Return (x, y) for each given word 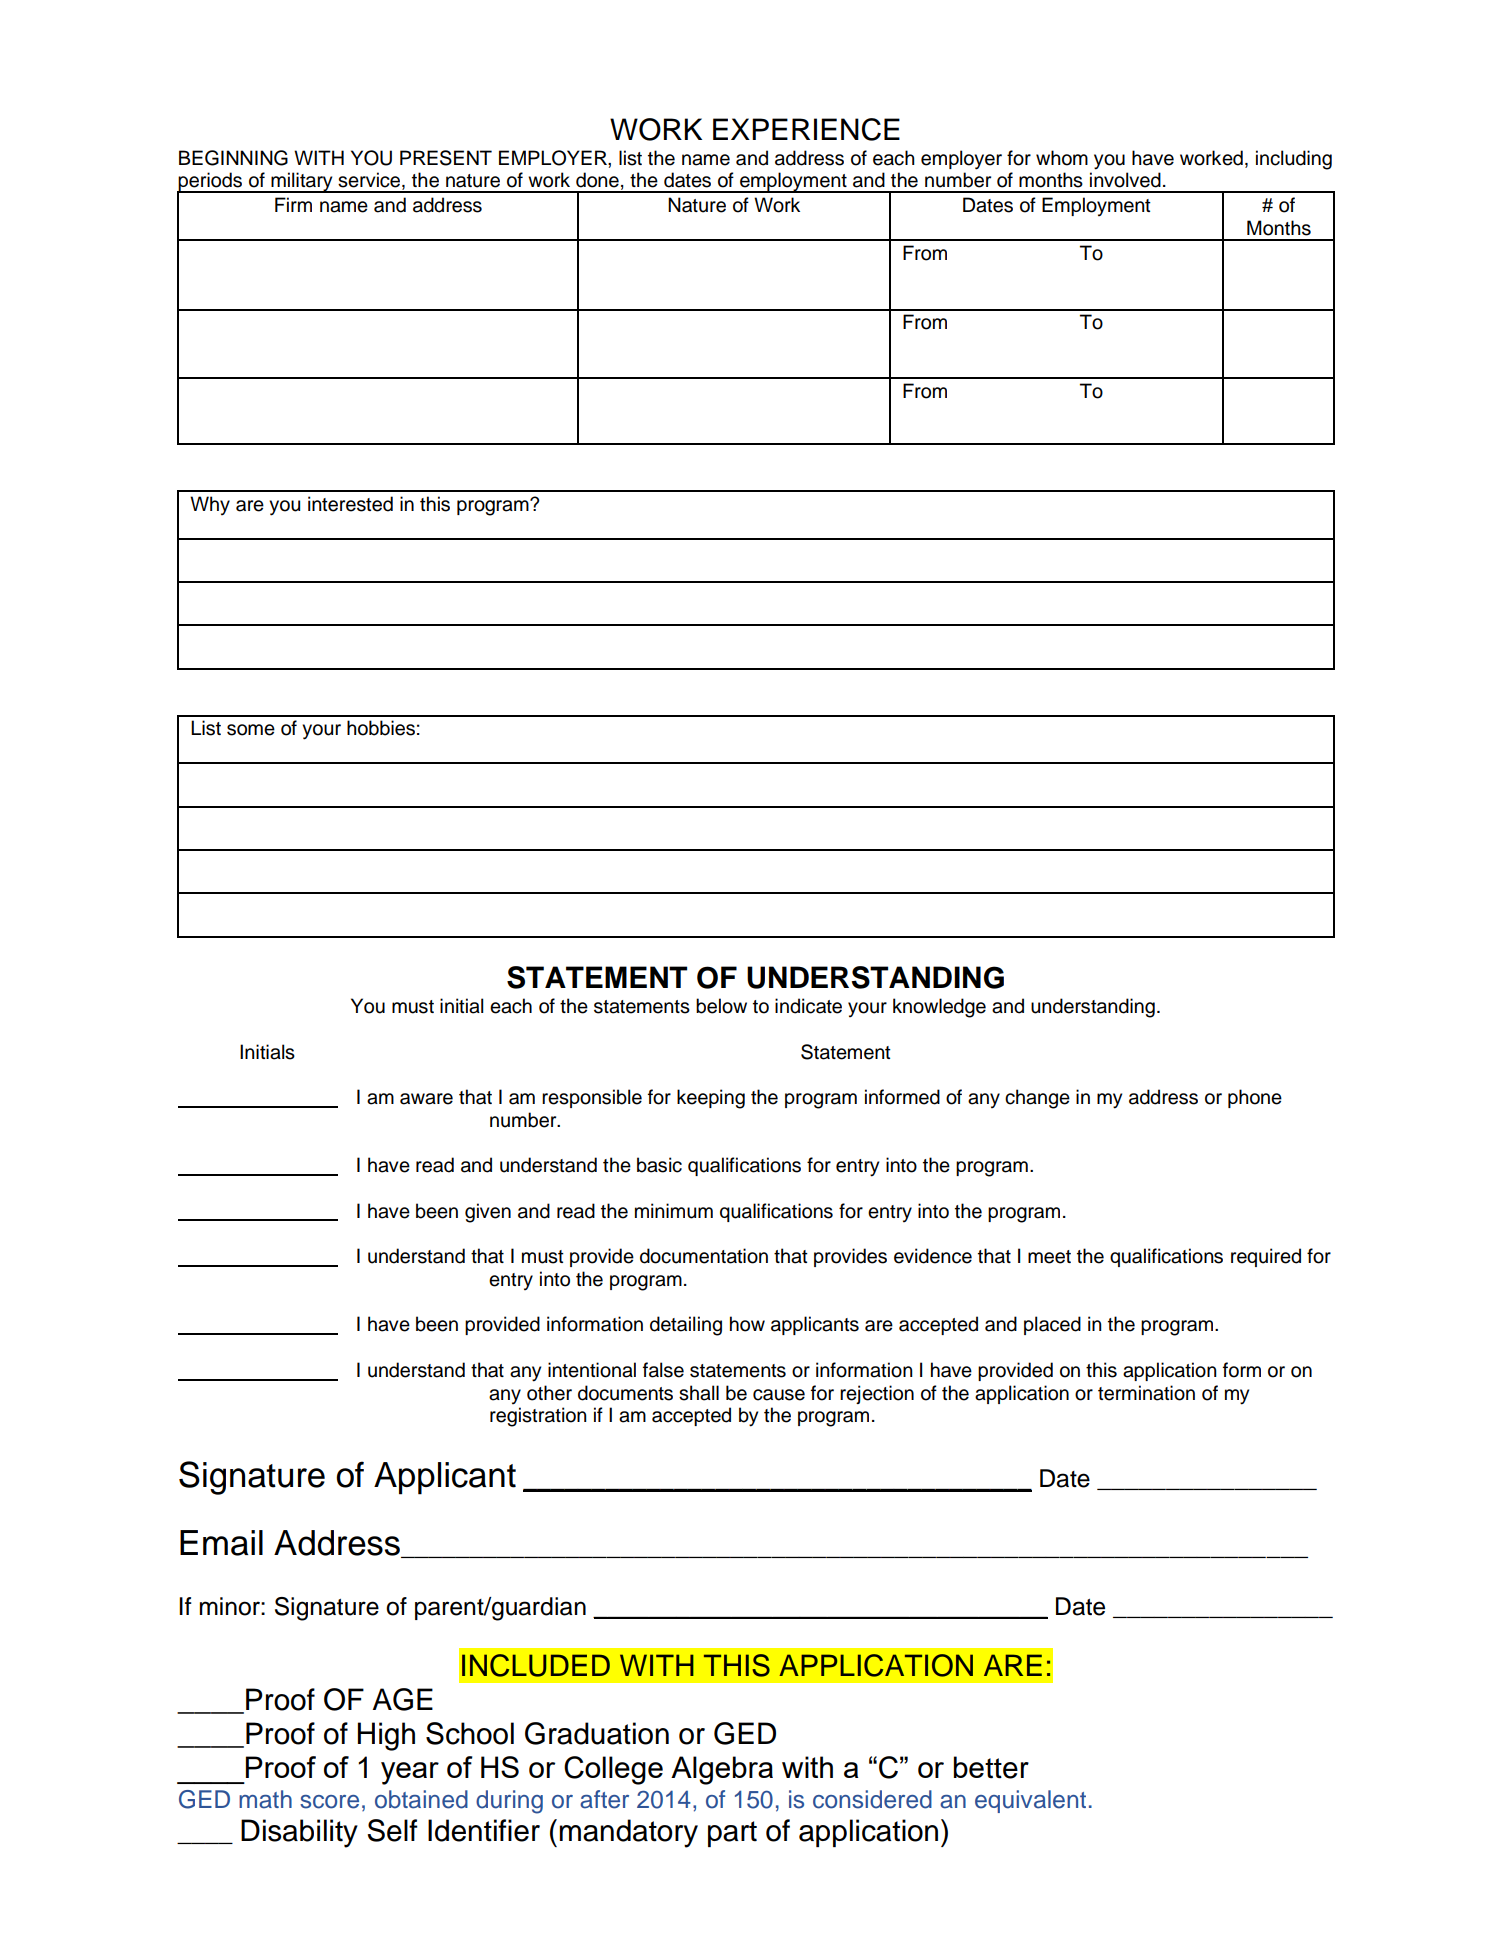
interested (350, 504)
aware (426, 1099)
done (597, 180)
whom (1062, 158)
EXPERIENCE (806, 129)
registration (538, 1417)
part (732, 1834)
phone (1255, 1098)
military (302, 182)
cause (779, 1395)
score (329, 1802)
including (1294, 160)
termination (1146, 1393)
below (721, 1006)
